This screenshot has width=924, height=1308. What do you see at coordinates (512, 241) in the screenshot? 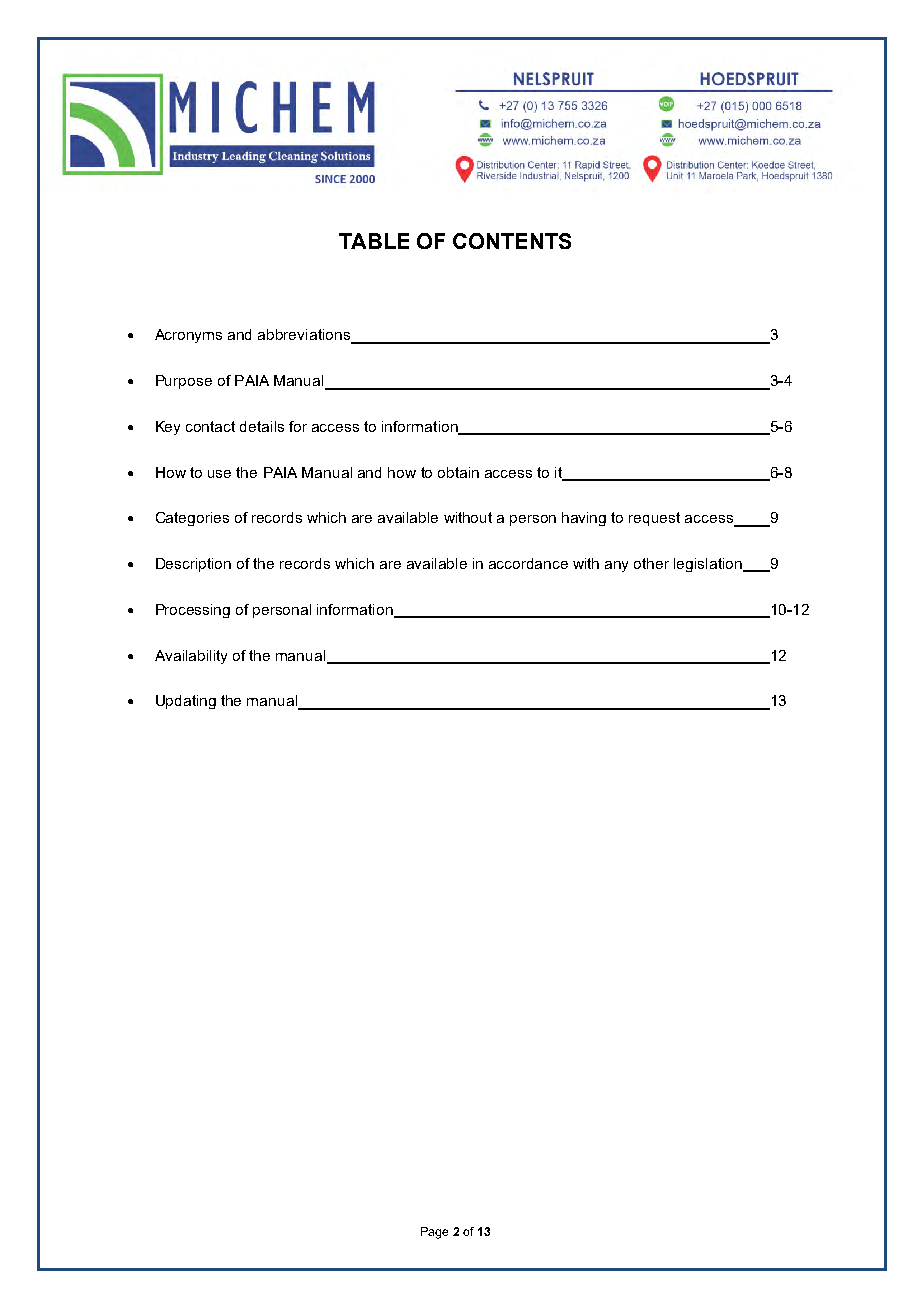
I see `CONTENTS` at bounding box center [512, 241].
